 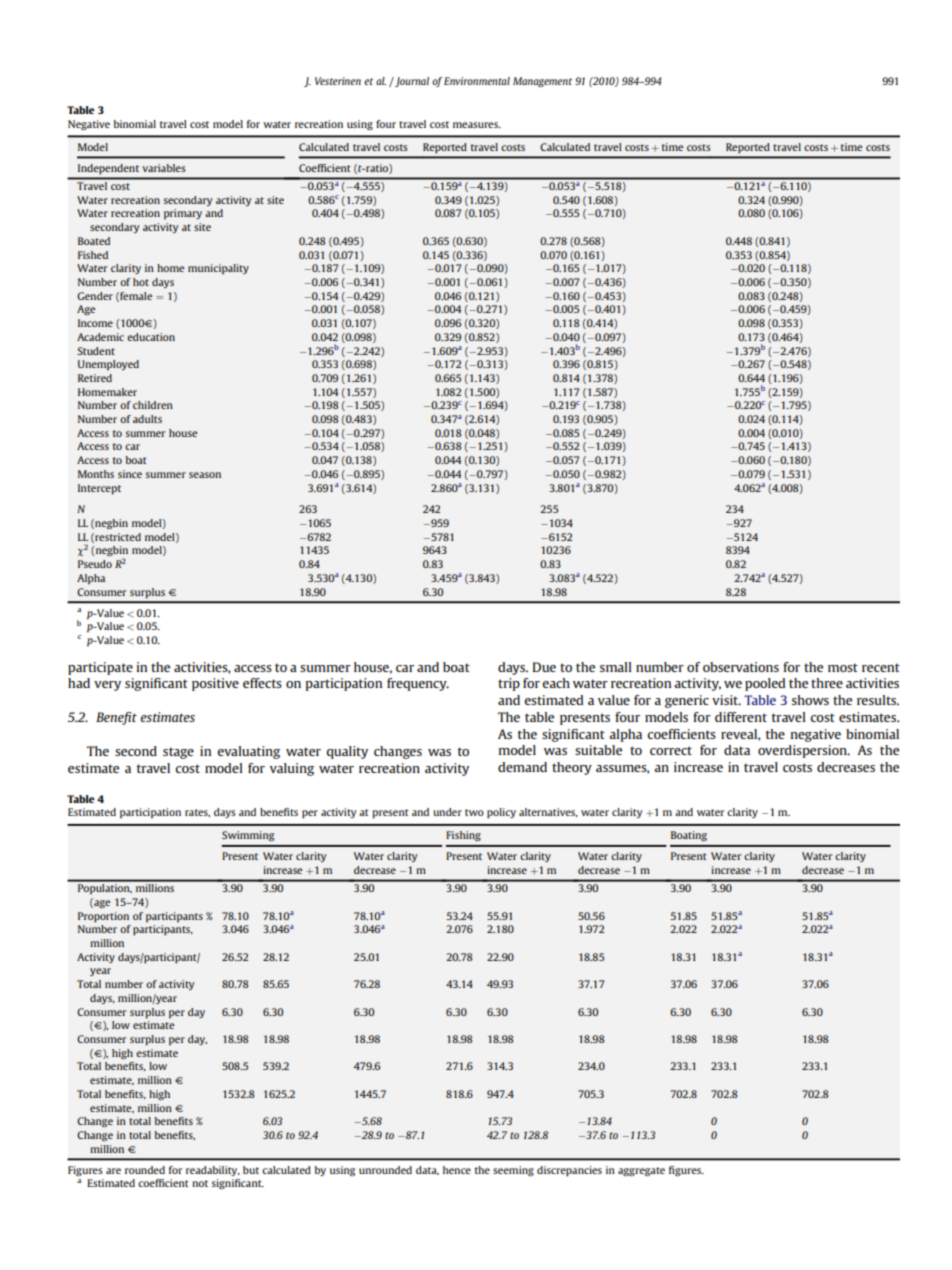 I want to click on overdispersion, so click(x=803, y=751).
